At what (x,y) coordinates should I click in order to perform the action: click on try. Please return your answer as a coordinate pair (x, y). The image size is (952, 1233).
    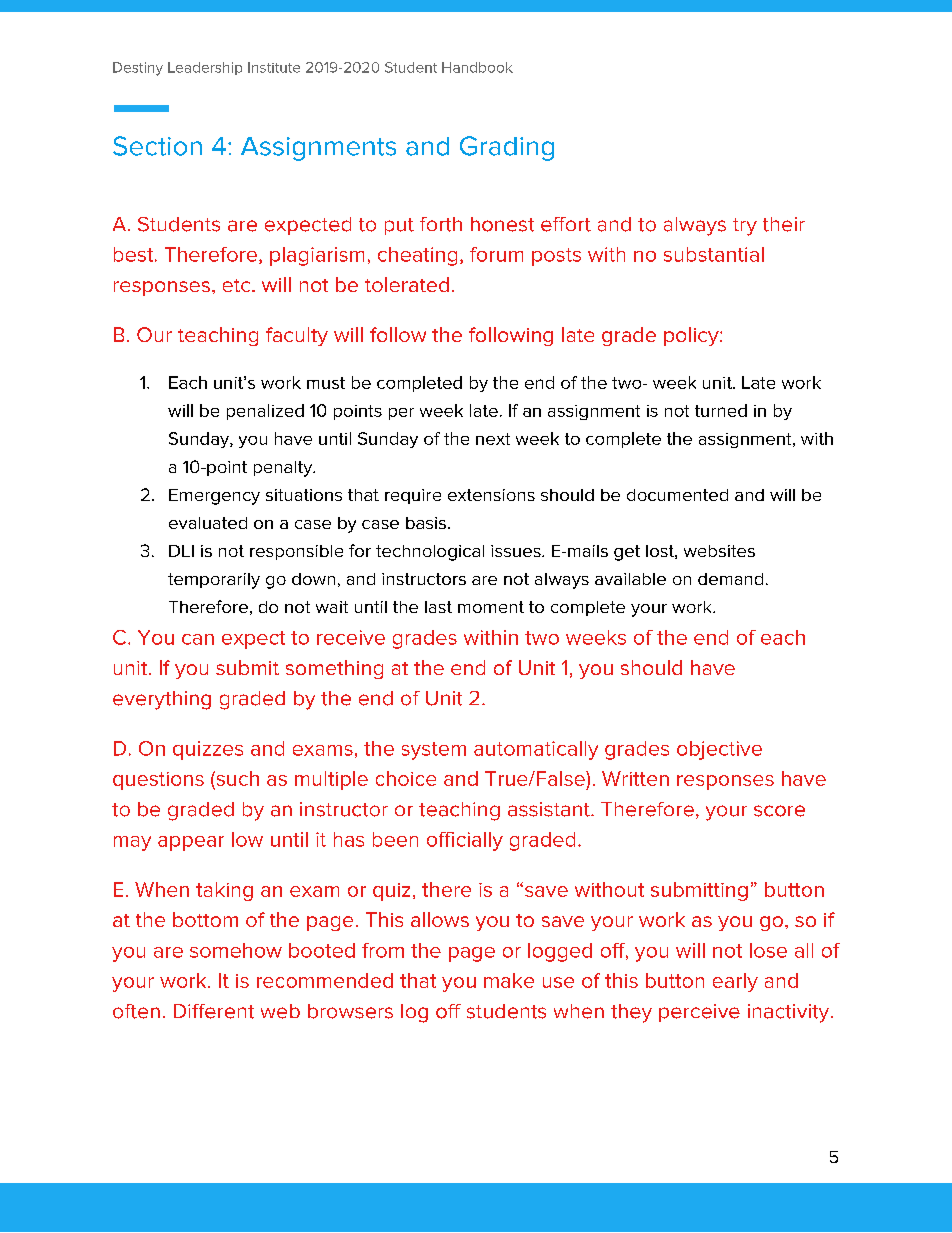
    Looking at the image, I should click on (745, 227).
